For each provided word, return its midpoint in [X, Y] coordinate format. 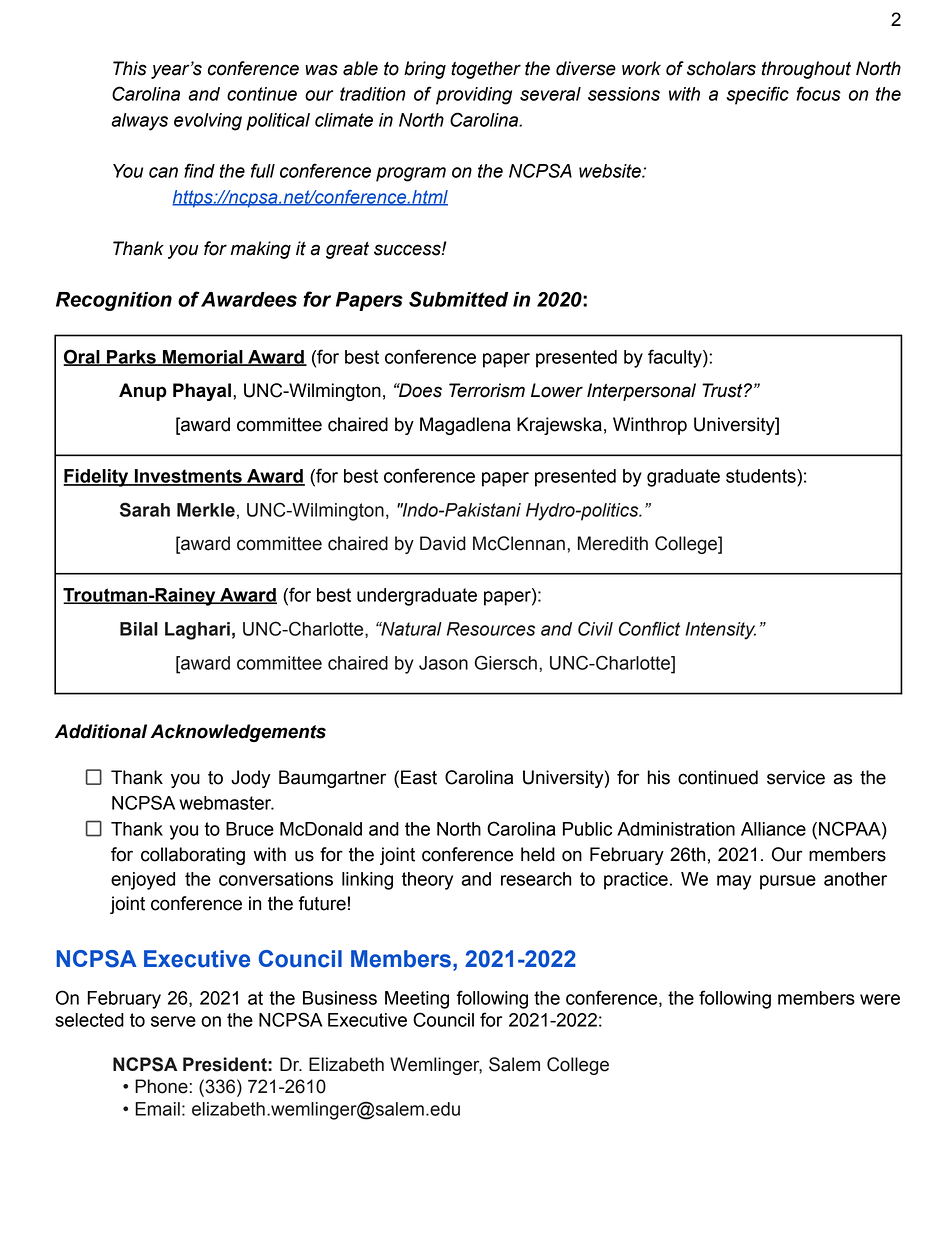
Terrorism [487, 390]
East [419, 777]
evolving [208, 122]
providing [474, 96]
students [762, 476]
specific [758, 95]
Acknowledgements [238, 733]
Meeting [417, 1000]
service [796, 777]
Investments [188, 477]
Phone [161, 1086]
